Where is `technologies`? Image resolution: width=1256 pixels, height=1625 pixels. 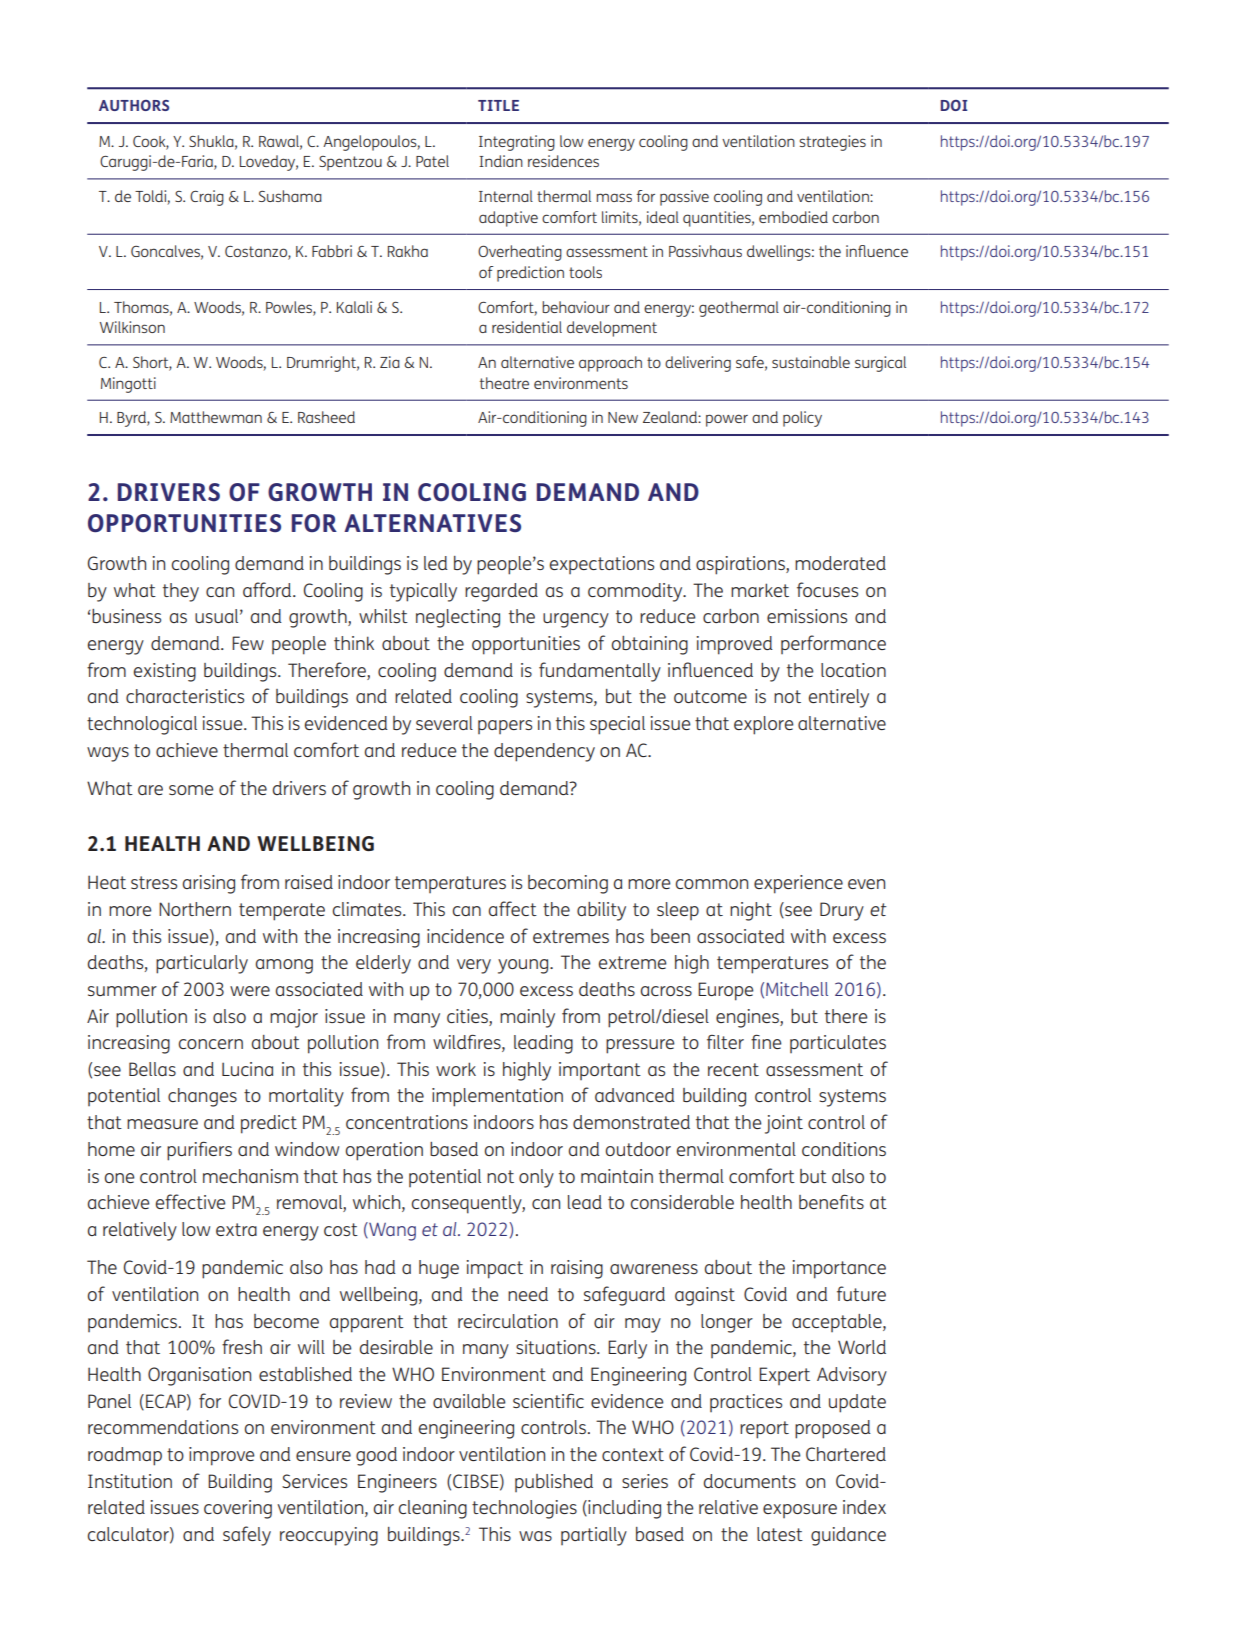 technologies is located at coordinates (524, 1509).
